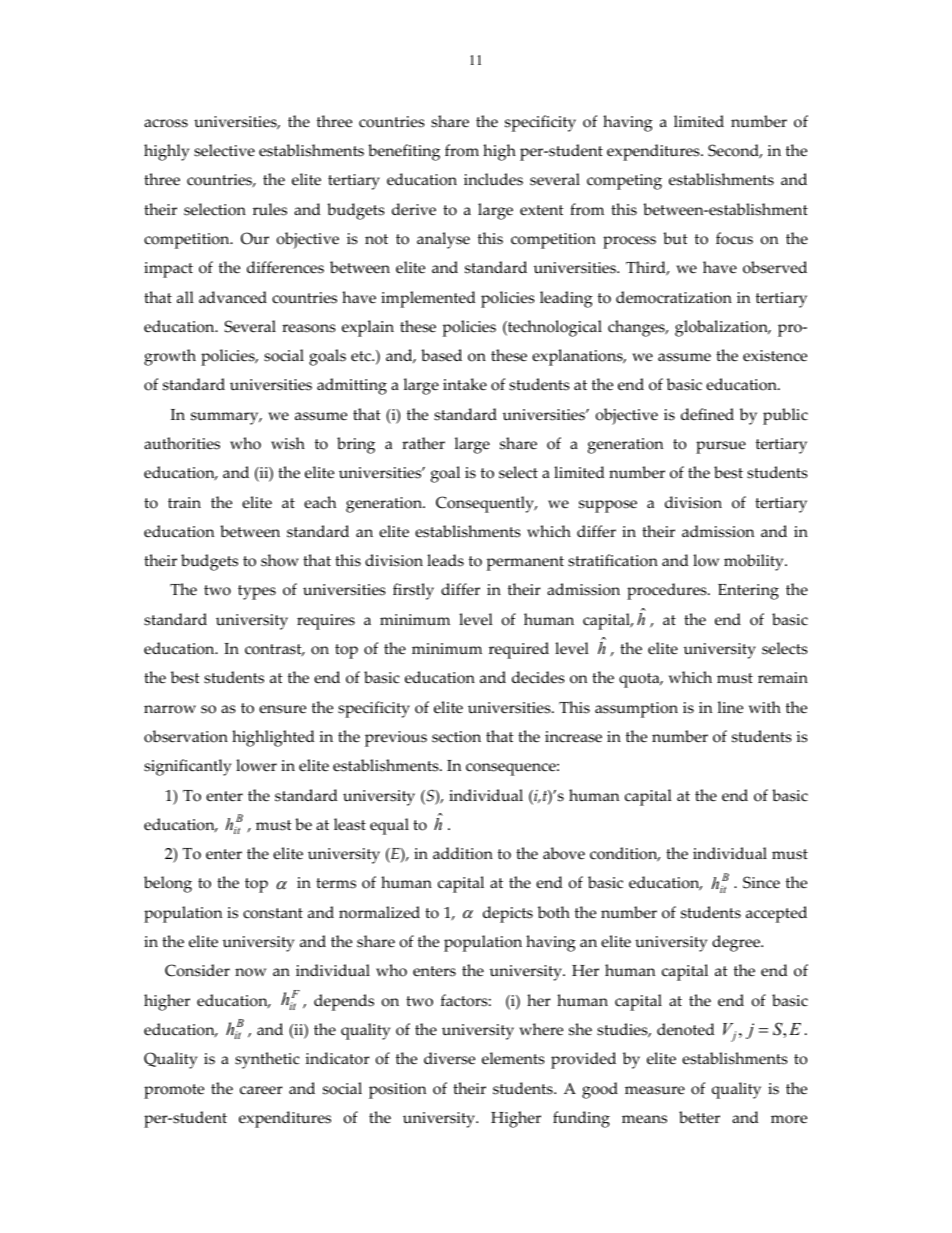 The height and width of the screenshot is (1233, 952). Describe the element at coordinates (449, 1058) in the screenshot. I see `diverse` at that location.
